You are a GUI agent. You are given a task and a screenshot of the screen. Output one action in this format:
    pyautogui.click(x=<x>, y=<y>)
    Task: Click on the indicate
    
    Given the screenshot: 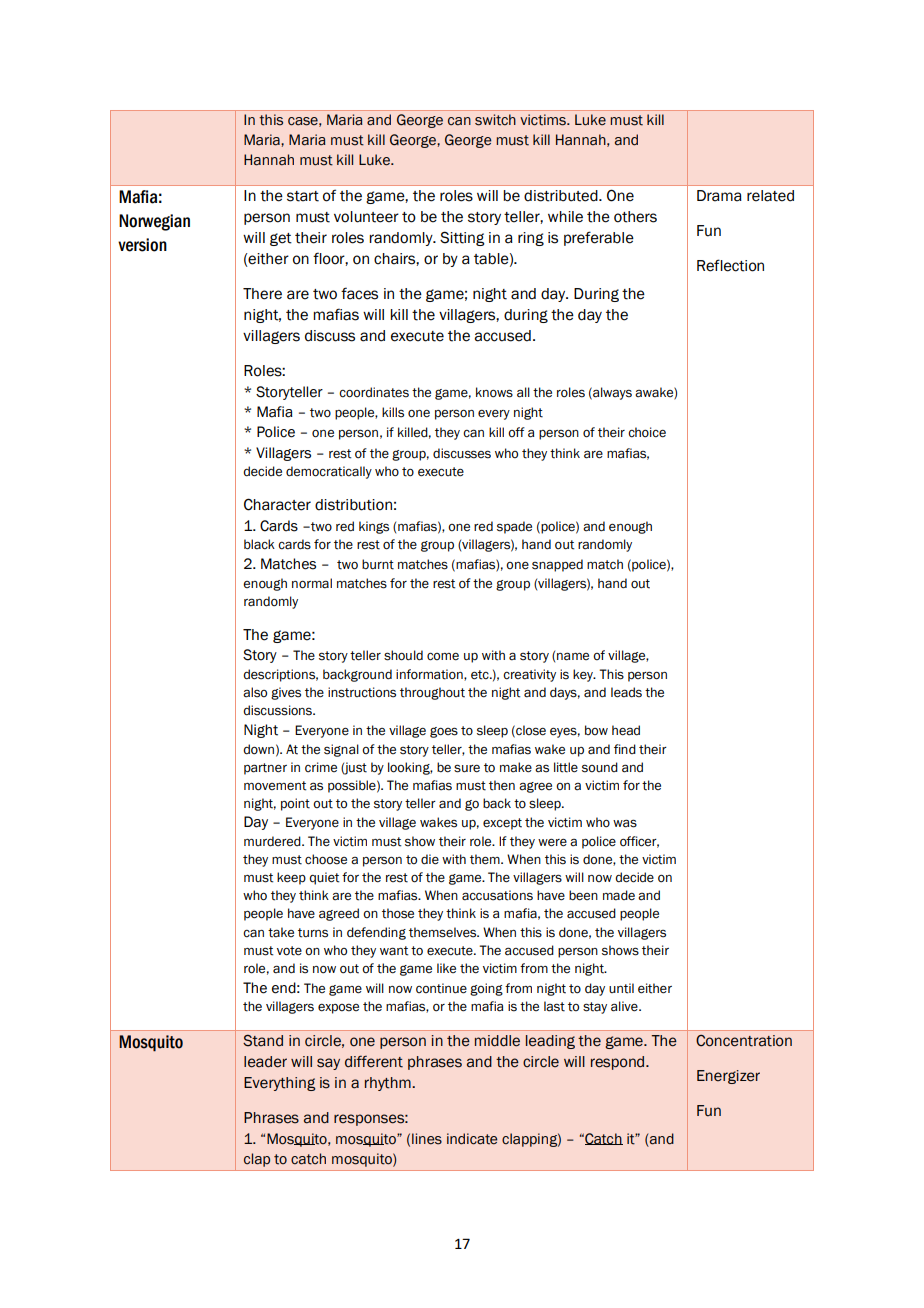 What is the action you would take?
    pyautogui.click(x=472, y=1139)
